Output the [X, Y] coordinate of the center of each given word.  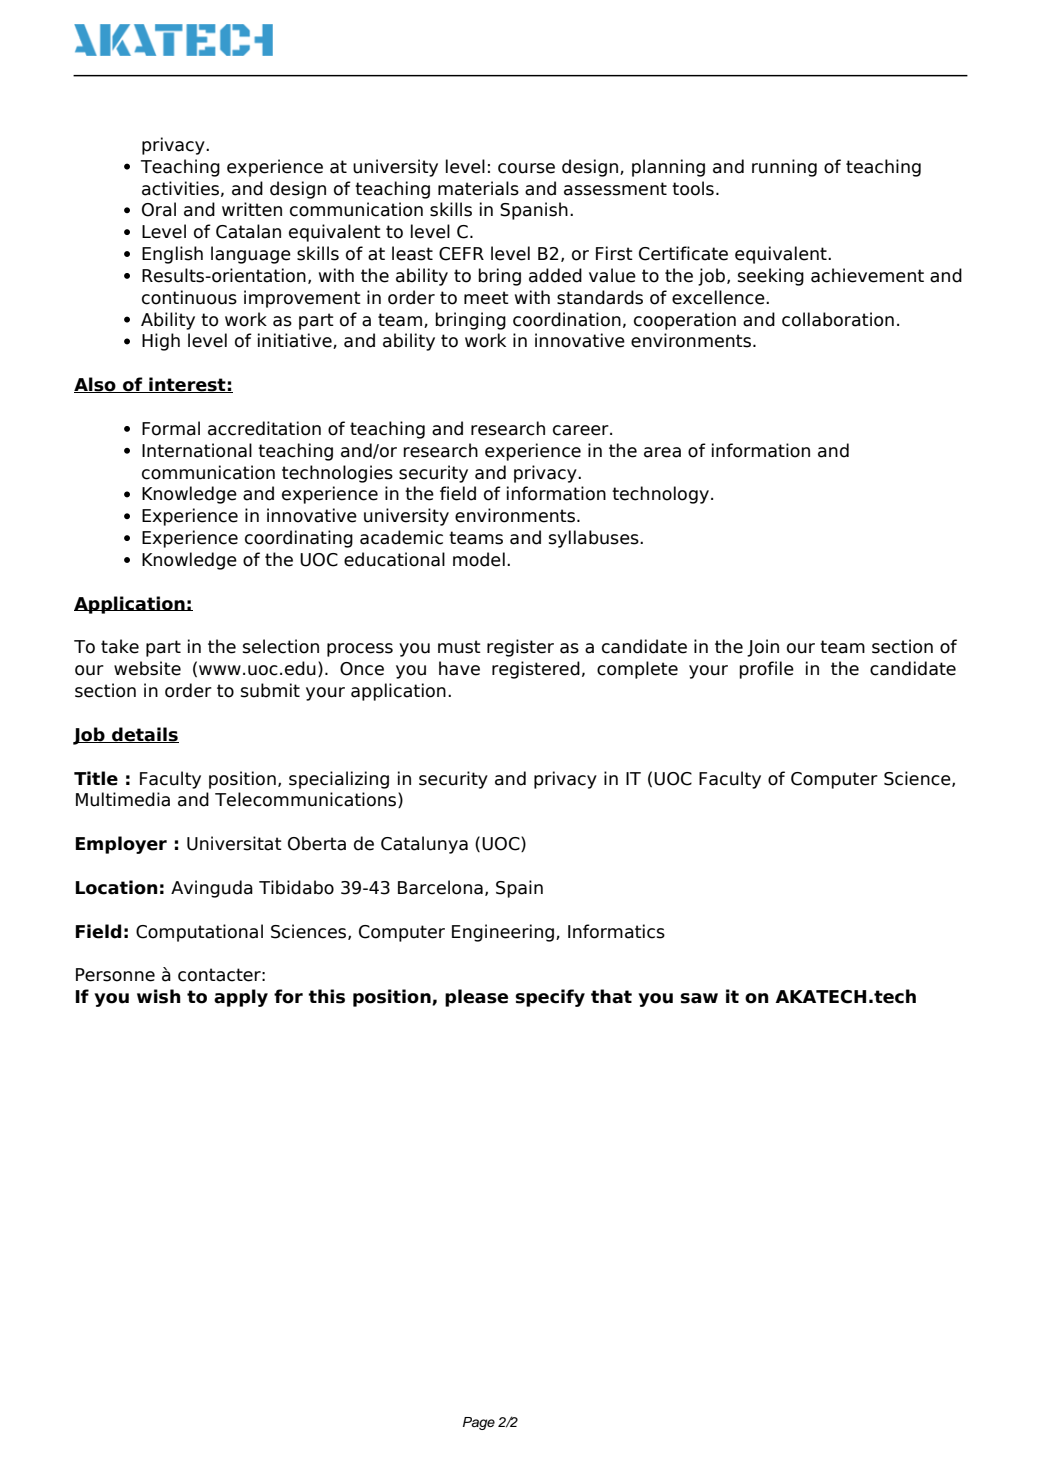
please [476, 998]
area [662, 452]
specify [550, 998]
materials [478, 188]
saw [699, 998]
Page [479, 1423]
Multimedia [123, 799]
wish [159, 996]
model [479, 559]
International [197, 450]
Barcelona [440, 887]
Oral [159, 209]
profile [766, 670]
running [784, 168]
